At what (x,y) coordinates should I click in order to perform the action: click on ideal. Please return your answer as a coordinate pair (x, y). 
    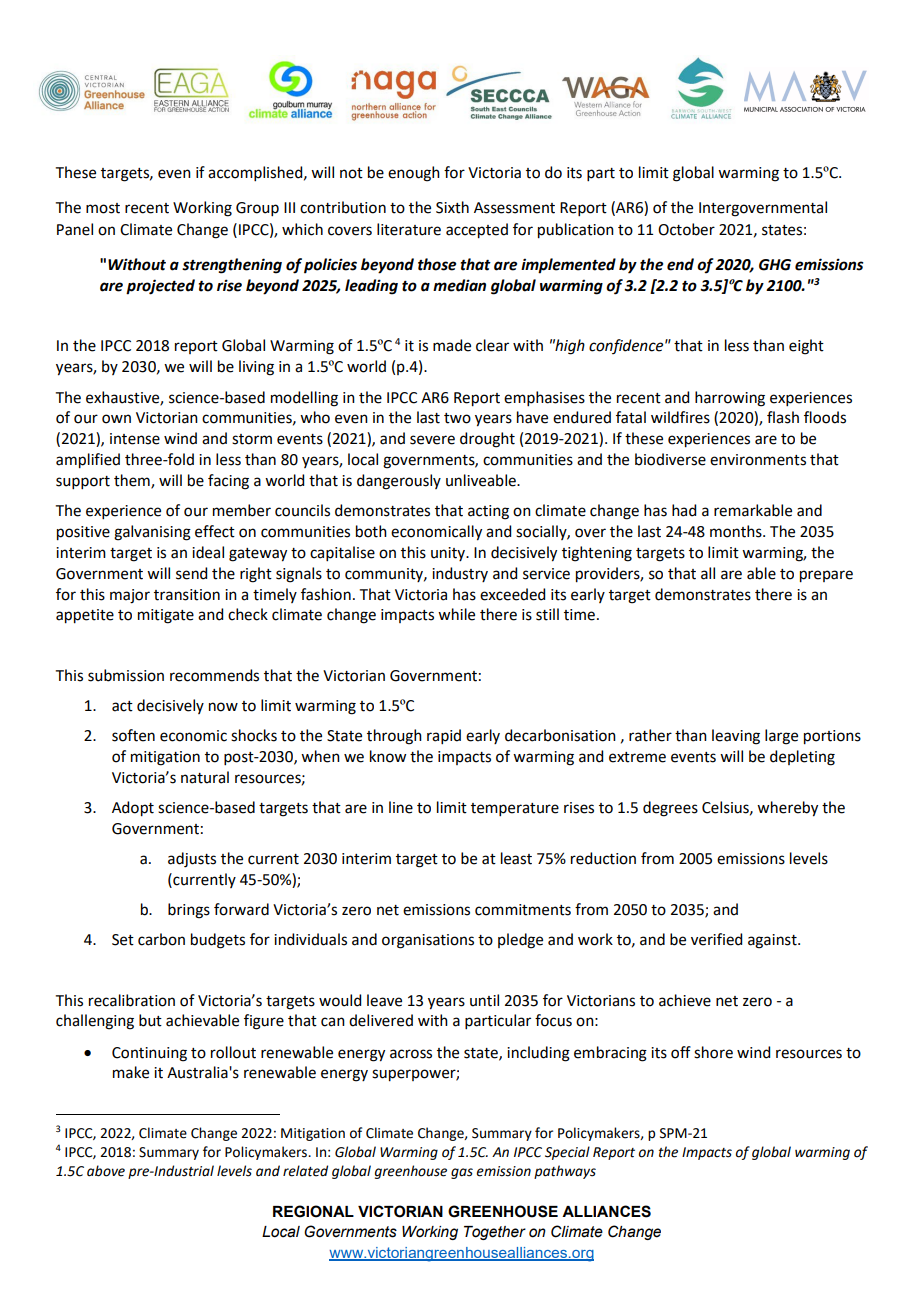
    Looking at the image, I should click on (208, 552).
